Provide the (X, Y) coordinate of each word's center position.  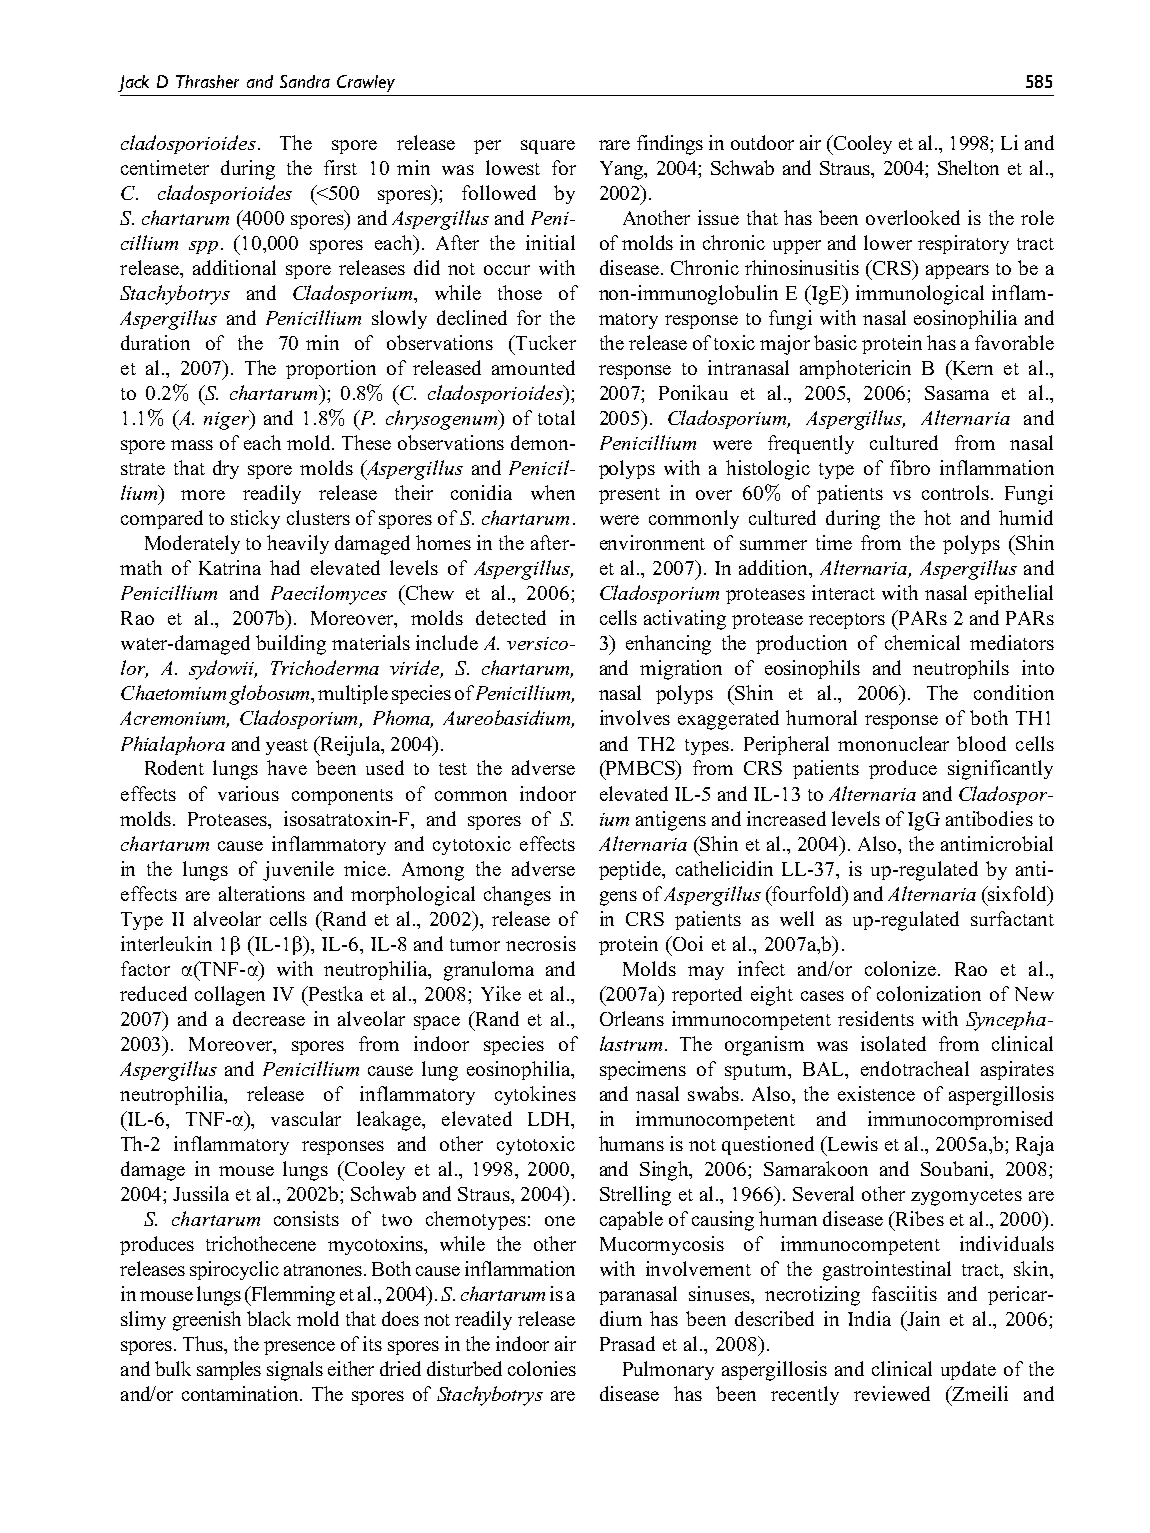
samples (229, 1370)
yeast (287, 747)
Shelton (968, 167)
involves (635, 717)
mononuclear (893, 743)
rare (614, 145)
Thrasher (207, 81)
